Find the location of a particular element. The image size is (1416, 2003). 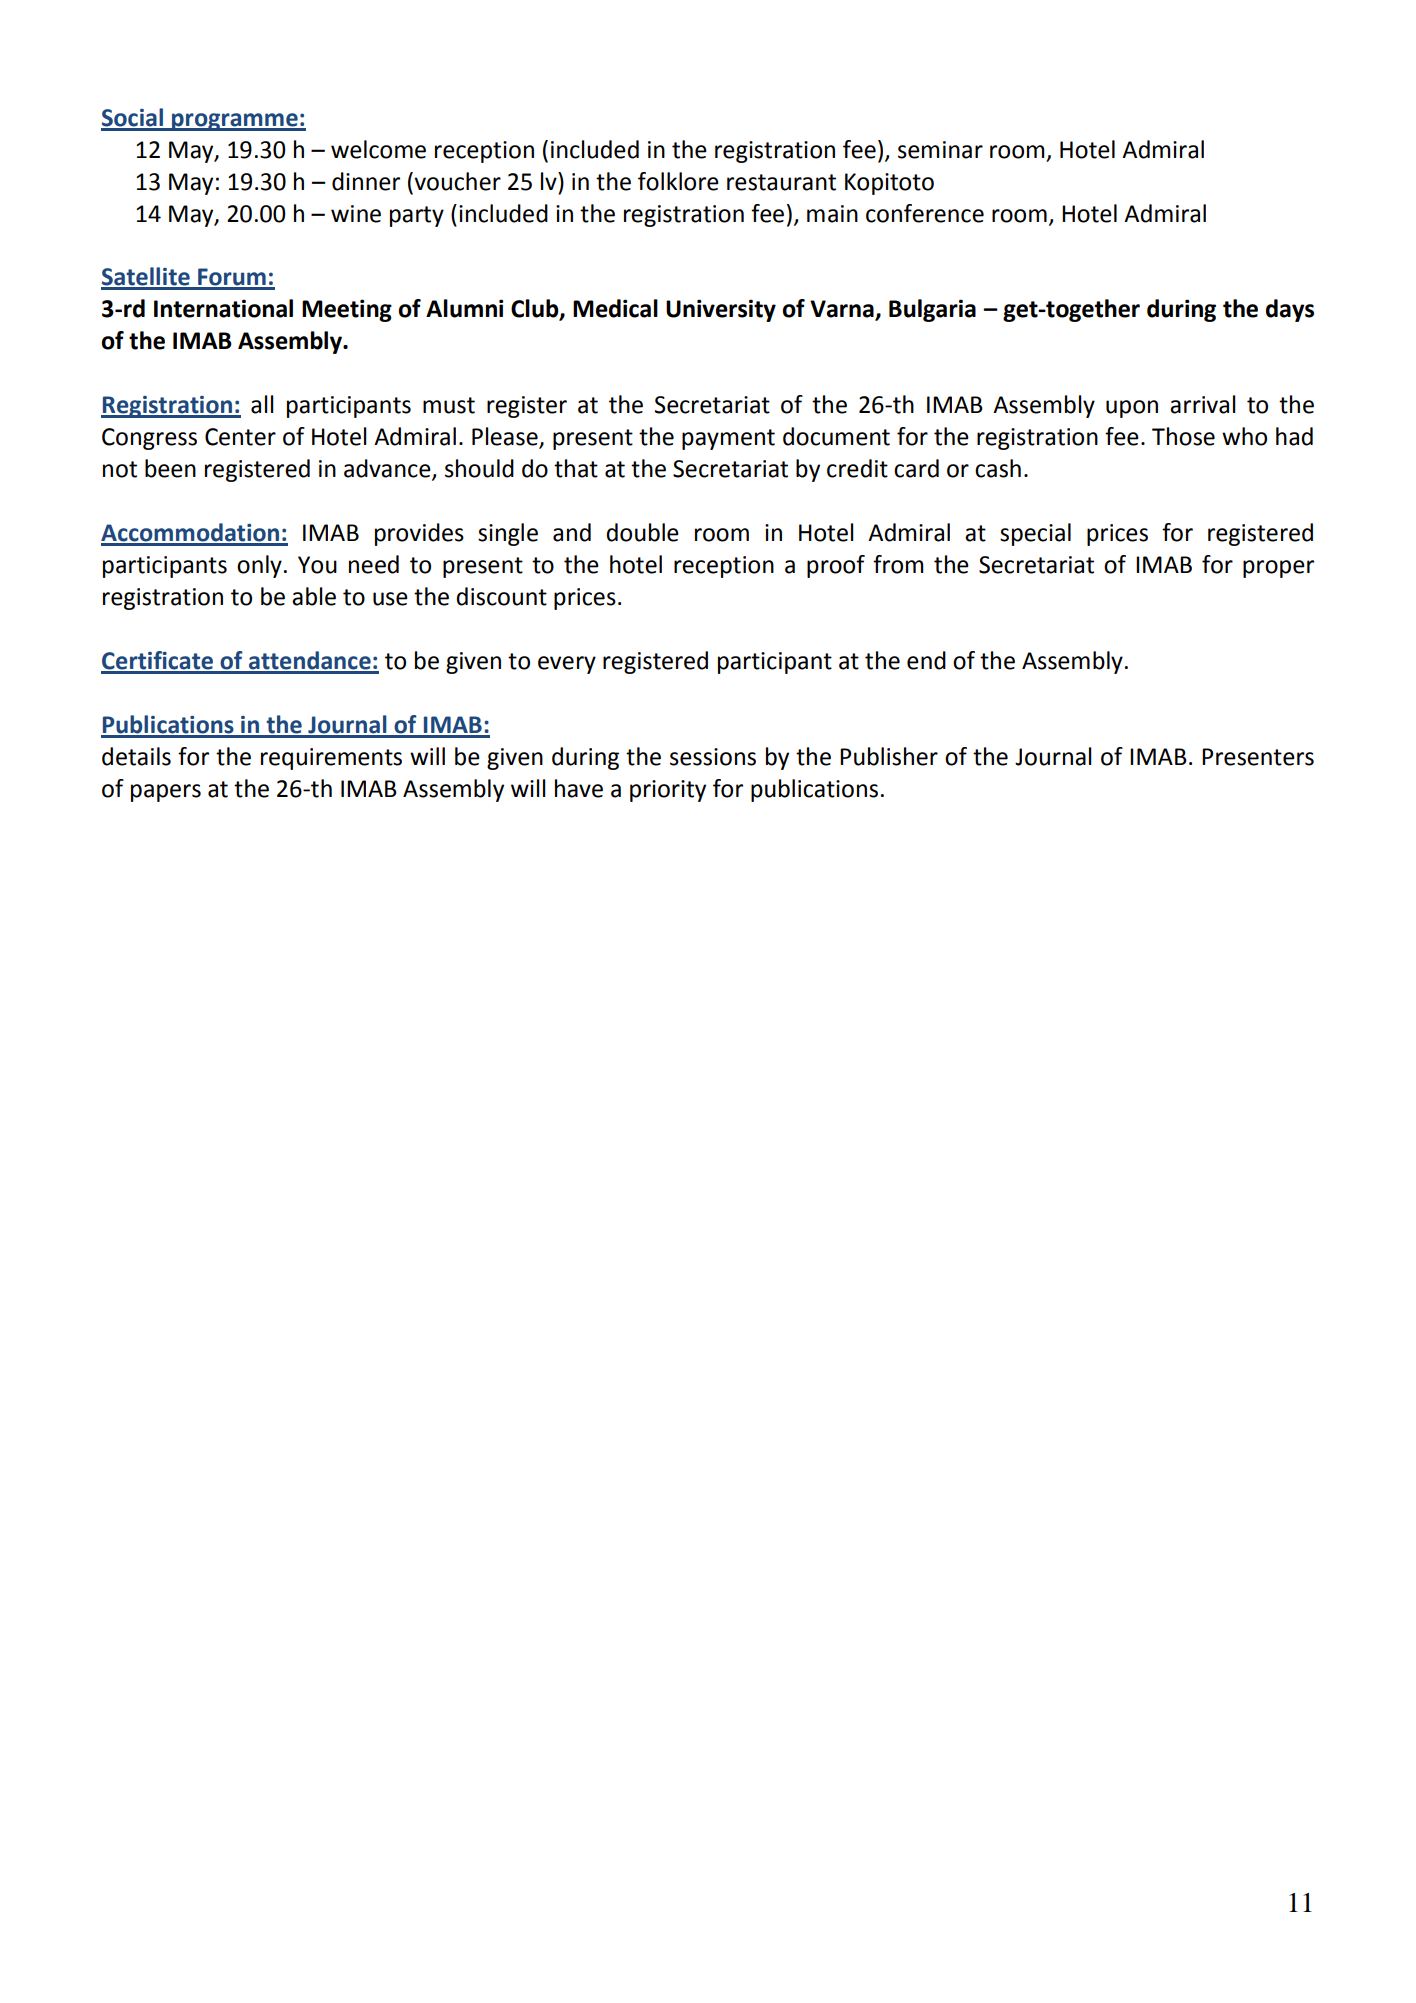

able is located at coordinates (314, 596).
